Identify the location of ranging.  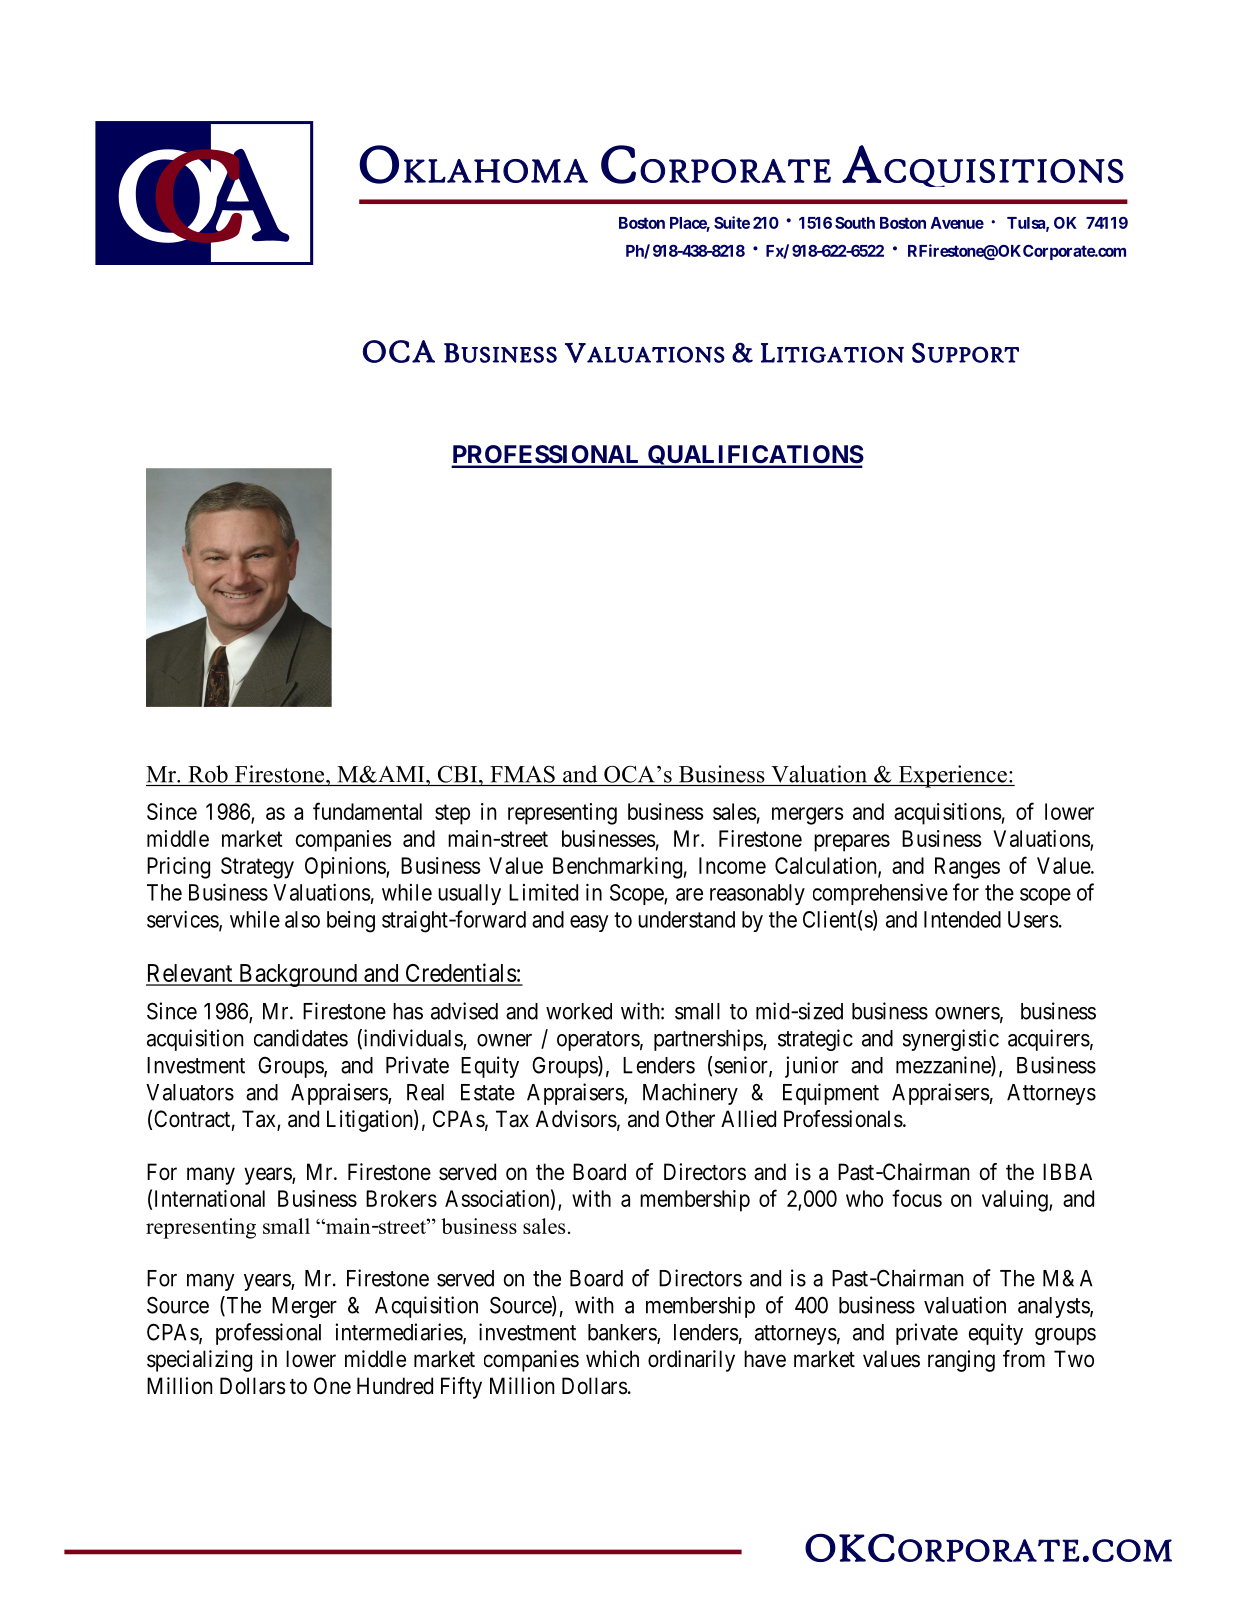
(961, 1361).
